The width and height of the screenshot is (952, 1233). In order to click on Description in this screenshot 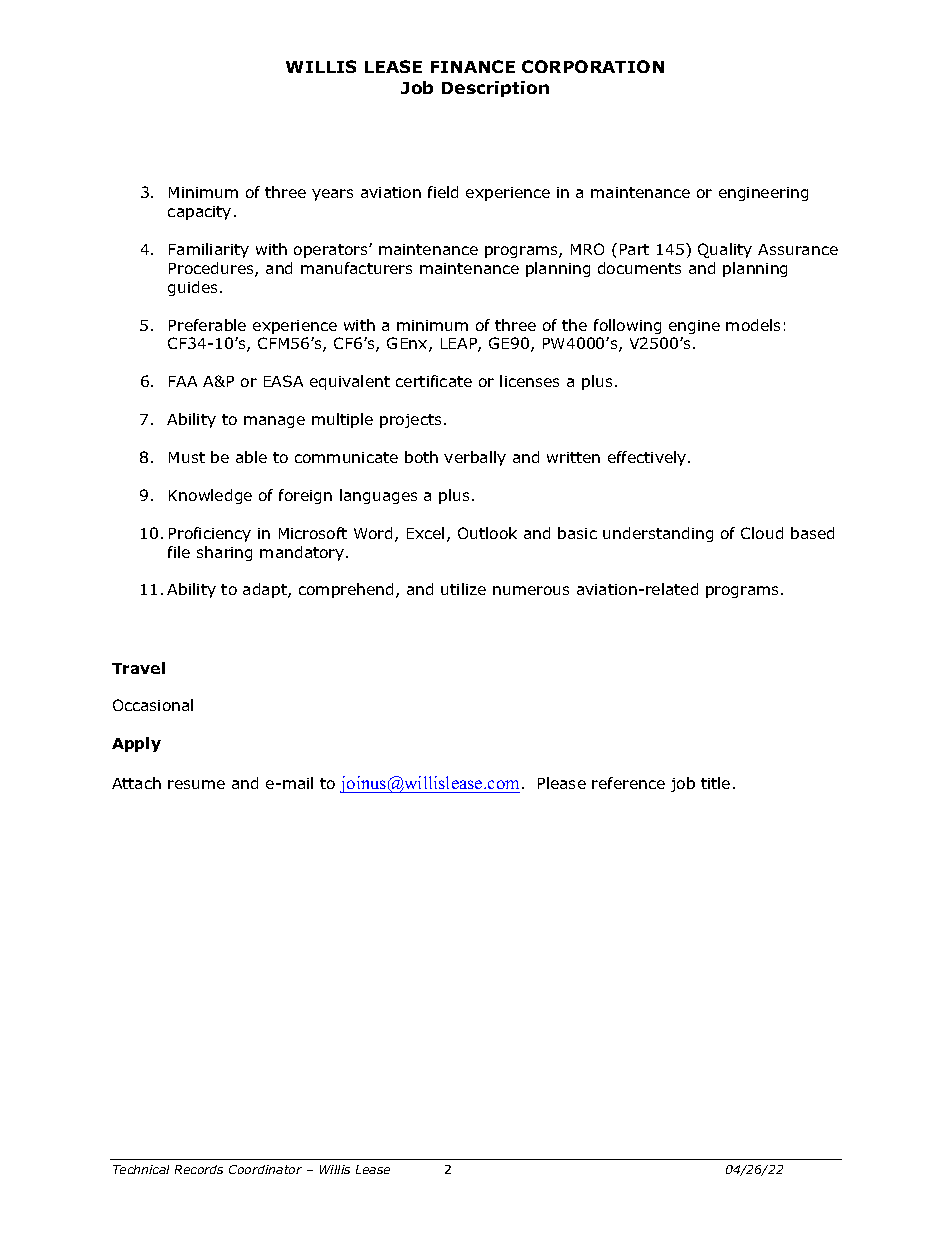, I will do `click(495, 89)`.
